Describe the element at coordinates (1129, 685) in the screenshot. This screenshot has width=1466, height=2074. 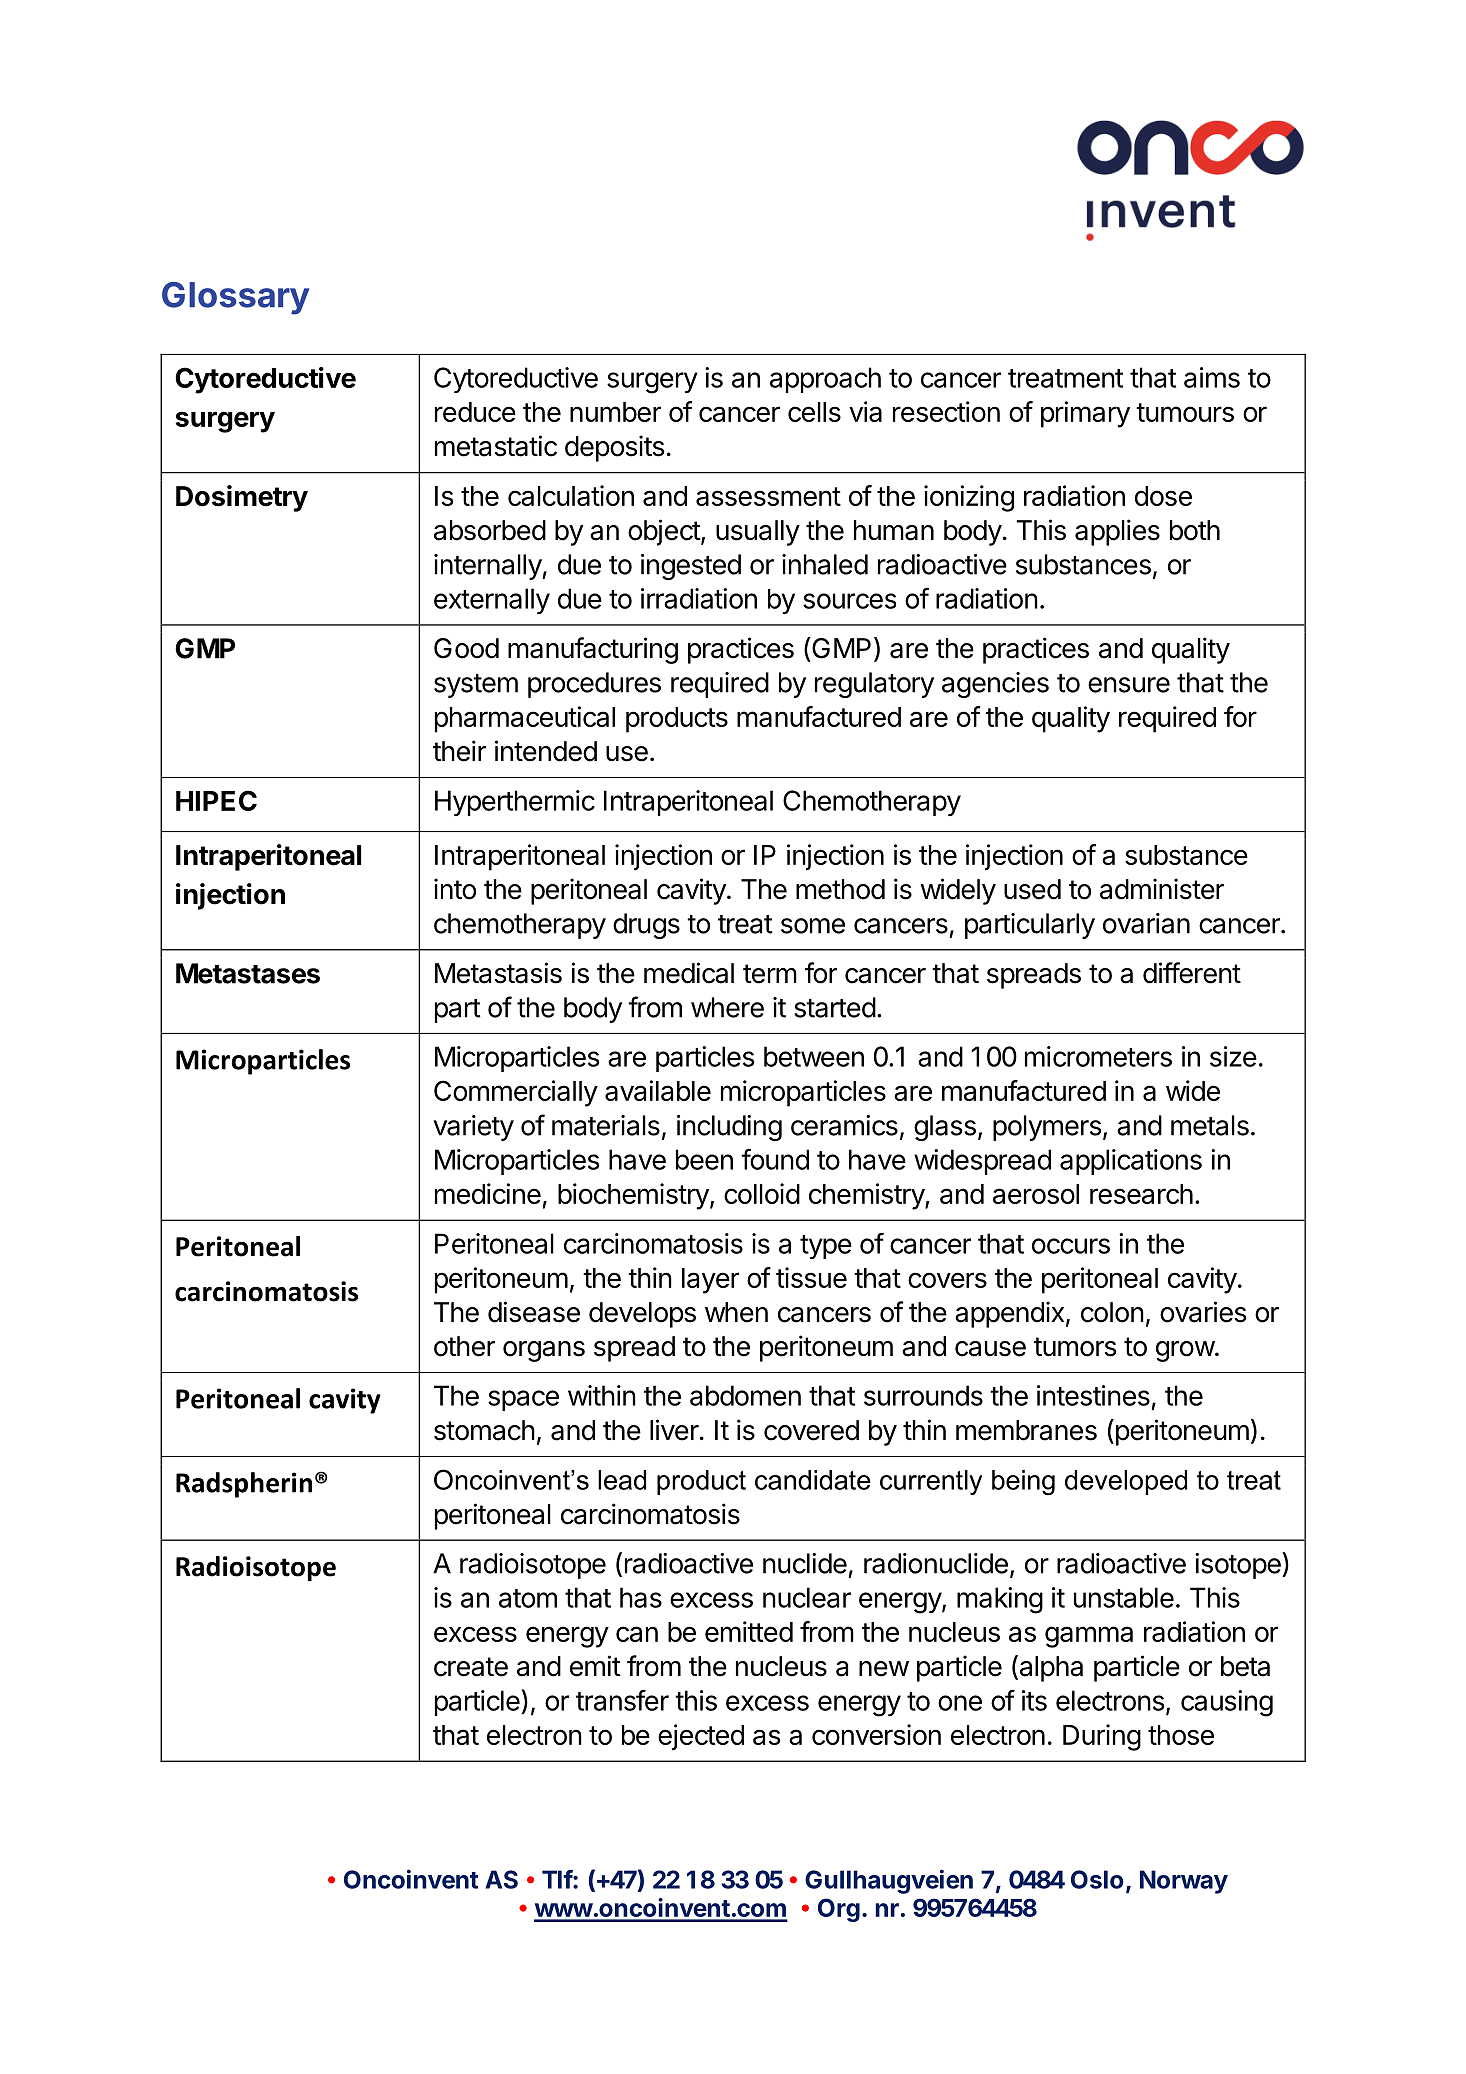
I see `ensure` at that location.
